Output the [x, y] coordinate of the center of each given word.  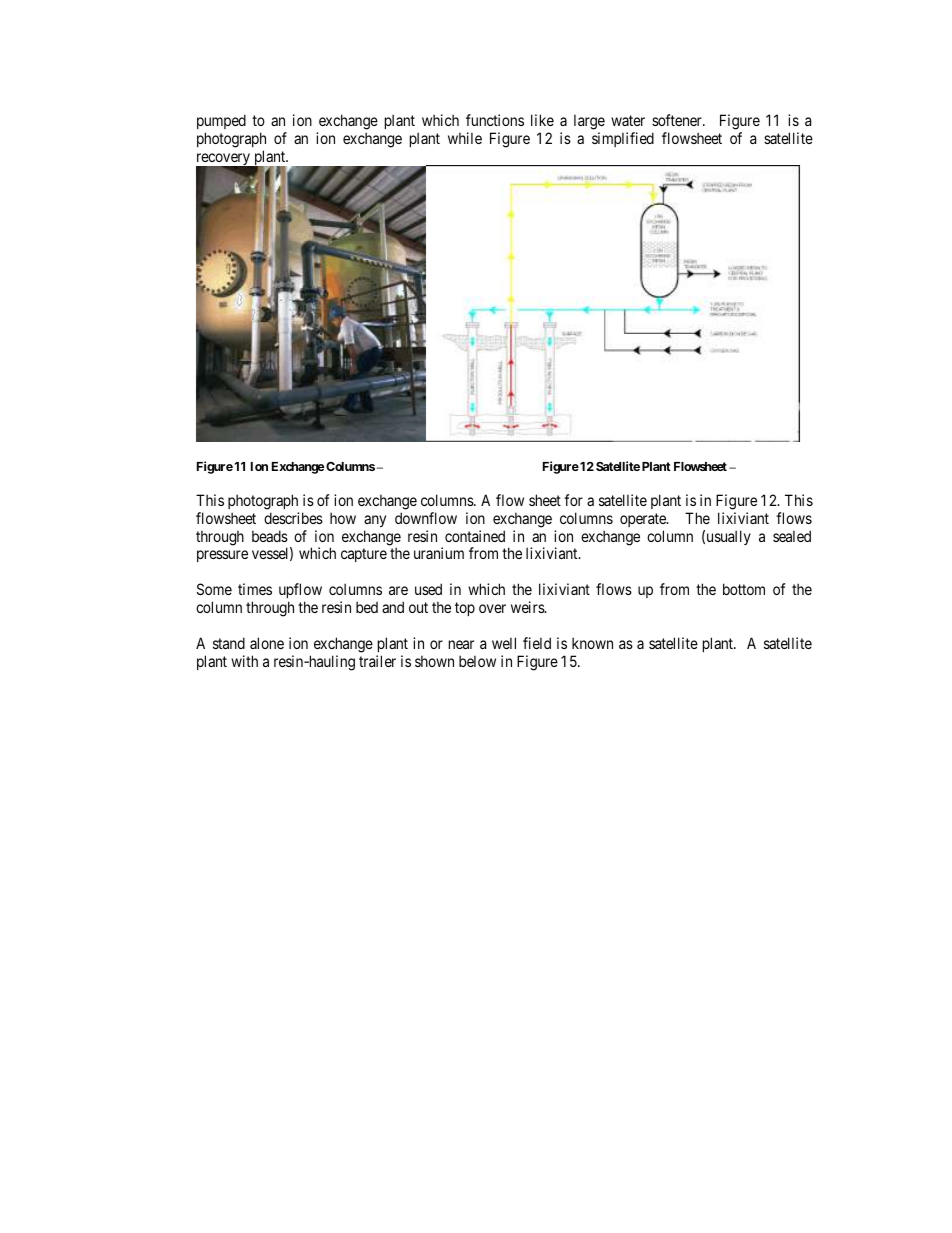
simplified [623, 139]
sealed [792, 536]
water [628, 120]
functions [495, 120]
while [465, 138]
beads [270, 536]
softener [678, 120]
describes [293, 518]
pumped [221, 121]
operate [644, 520]
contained [475, 536]
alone [267, 643]
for [573, 500]
